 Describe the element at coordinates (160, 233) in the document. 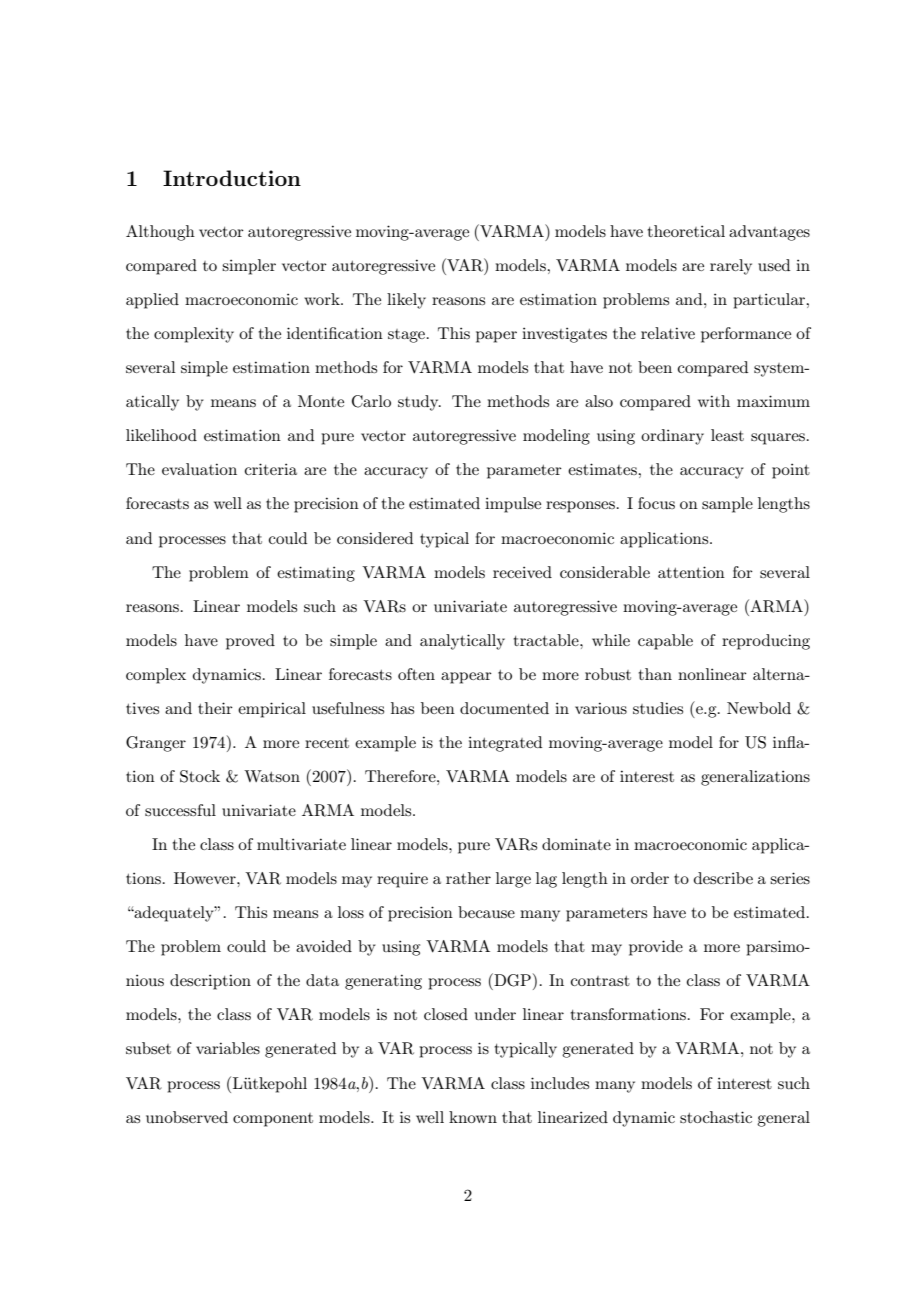

I see `Although` at that location.
